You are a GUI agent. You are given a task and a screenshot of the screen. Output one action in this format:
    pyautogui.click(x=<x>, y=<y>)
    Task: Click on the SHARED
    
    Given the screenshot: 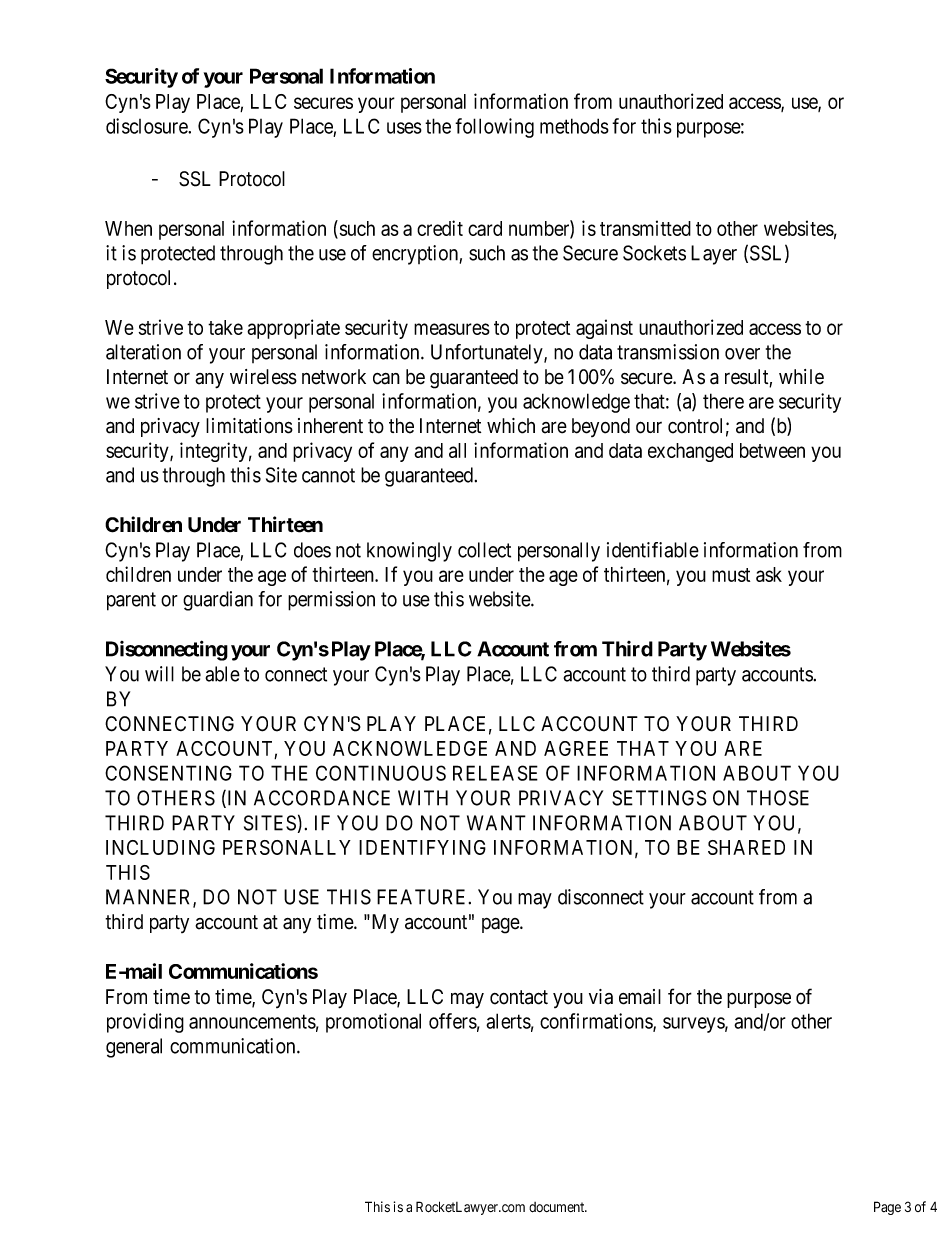 What is the action you would take?
    pyautogui.click(x=746, y=847)
